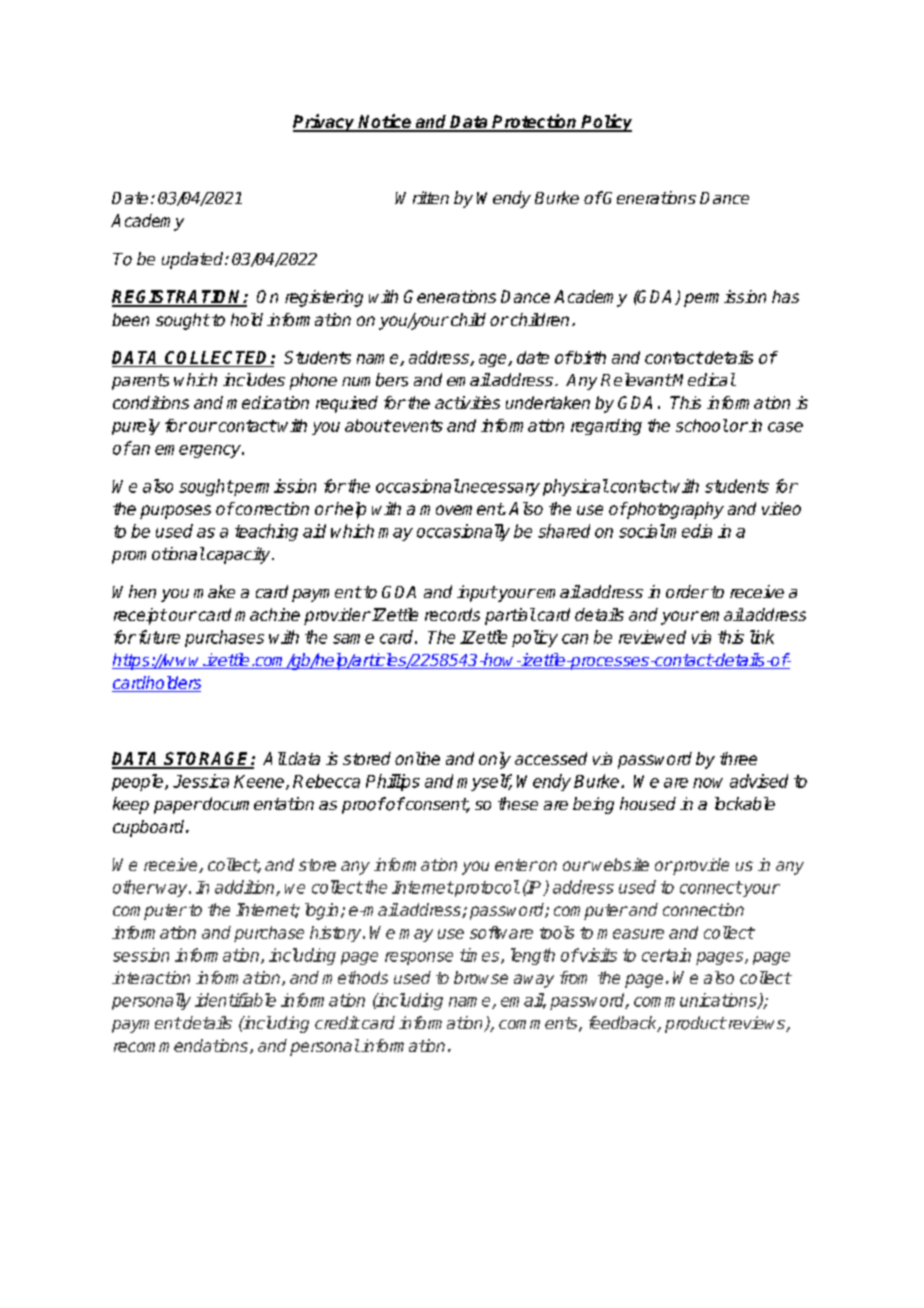  What do you see at coordinates (535, 122) in the screenshot?
I see `Protection` at bounding box center [535, 122].
